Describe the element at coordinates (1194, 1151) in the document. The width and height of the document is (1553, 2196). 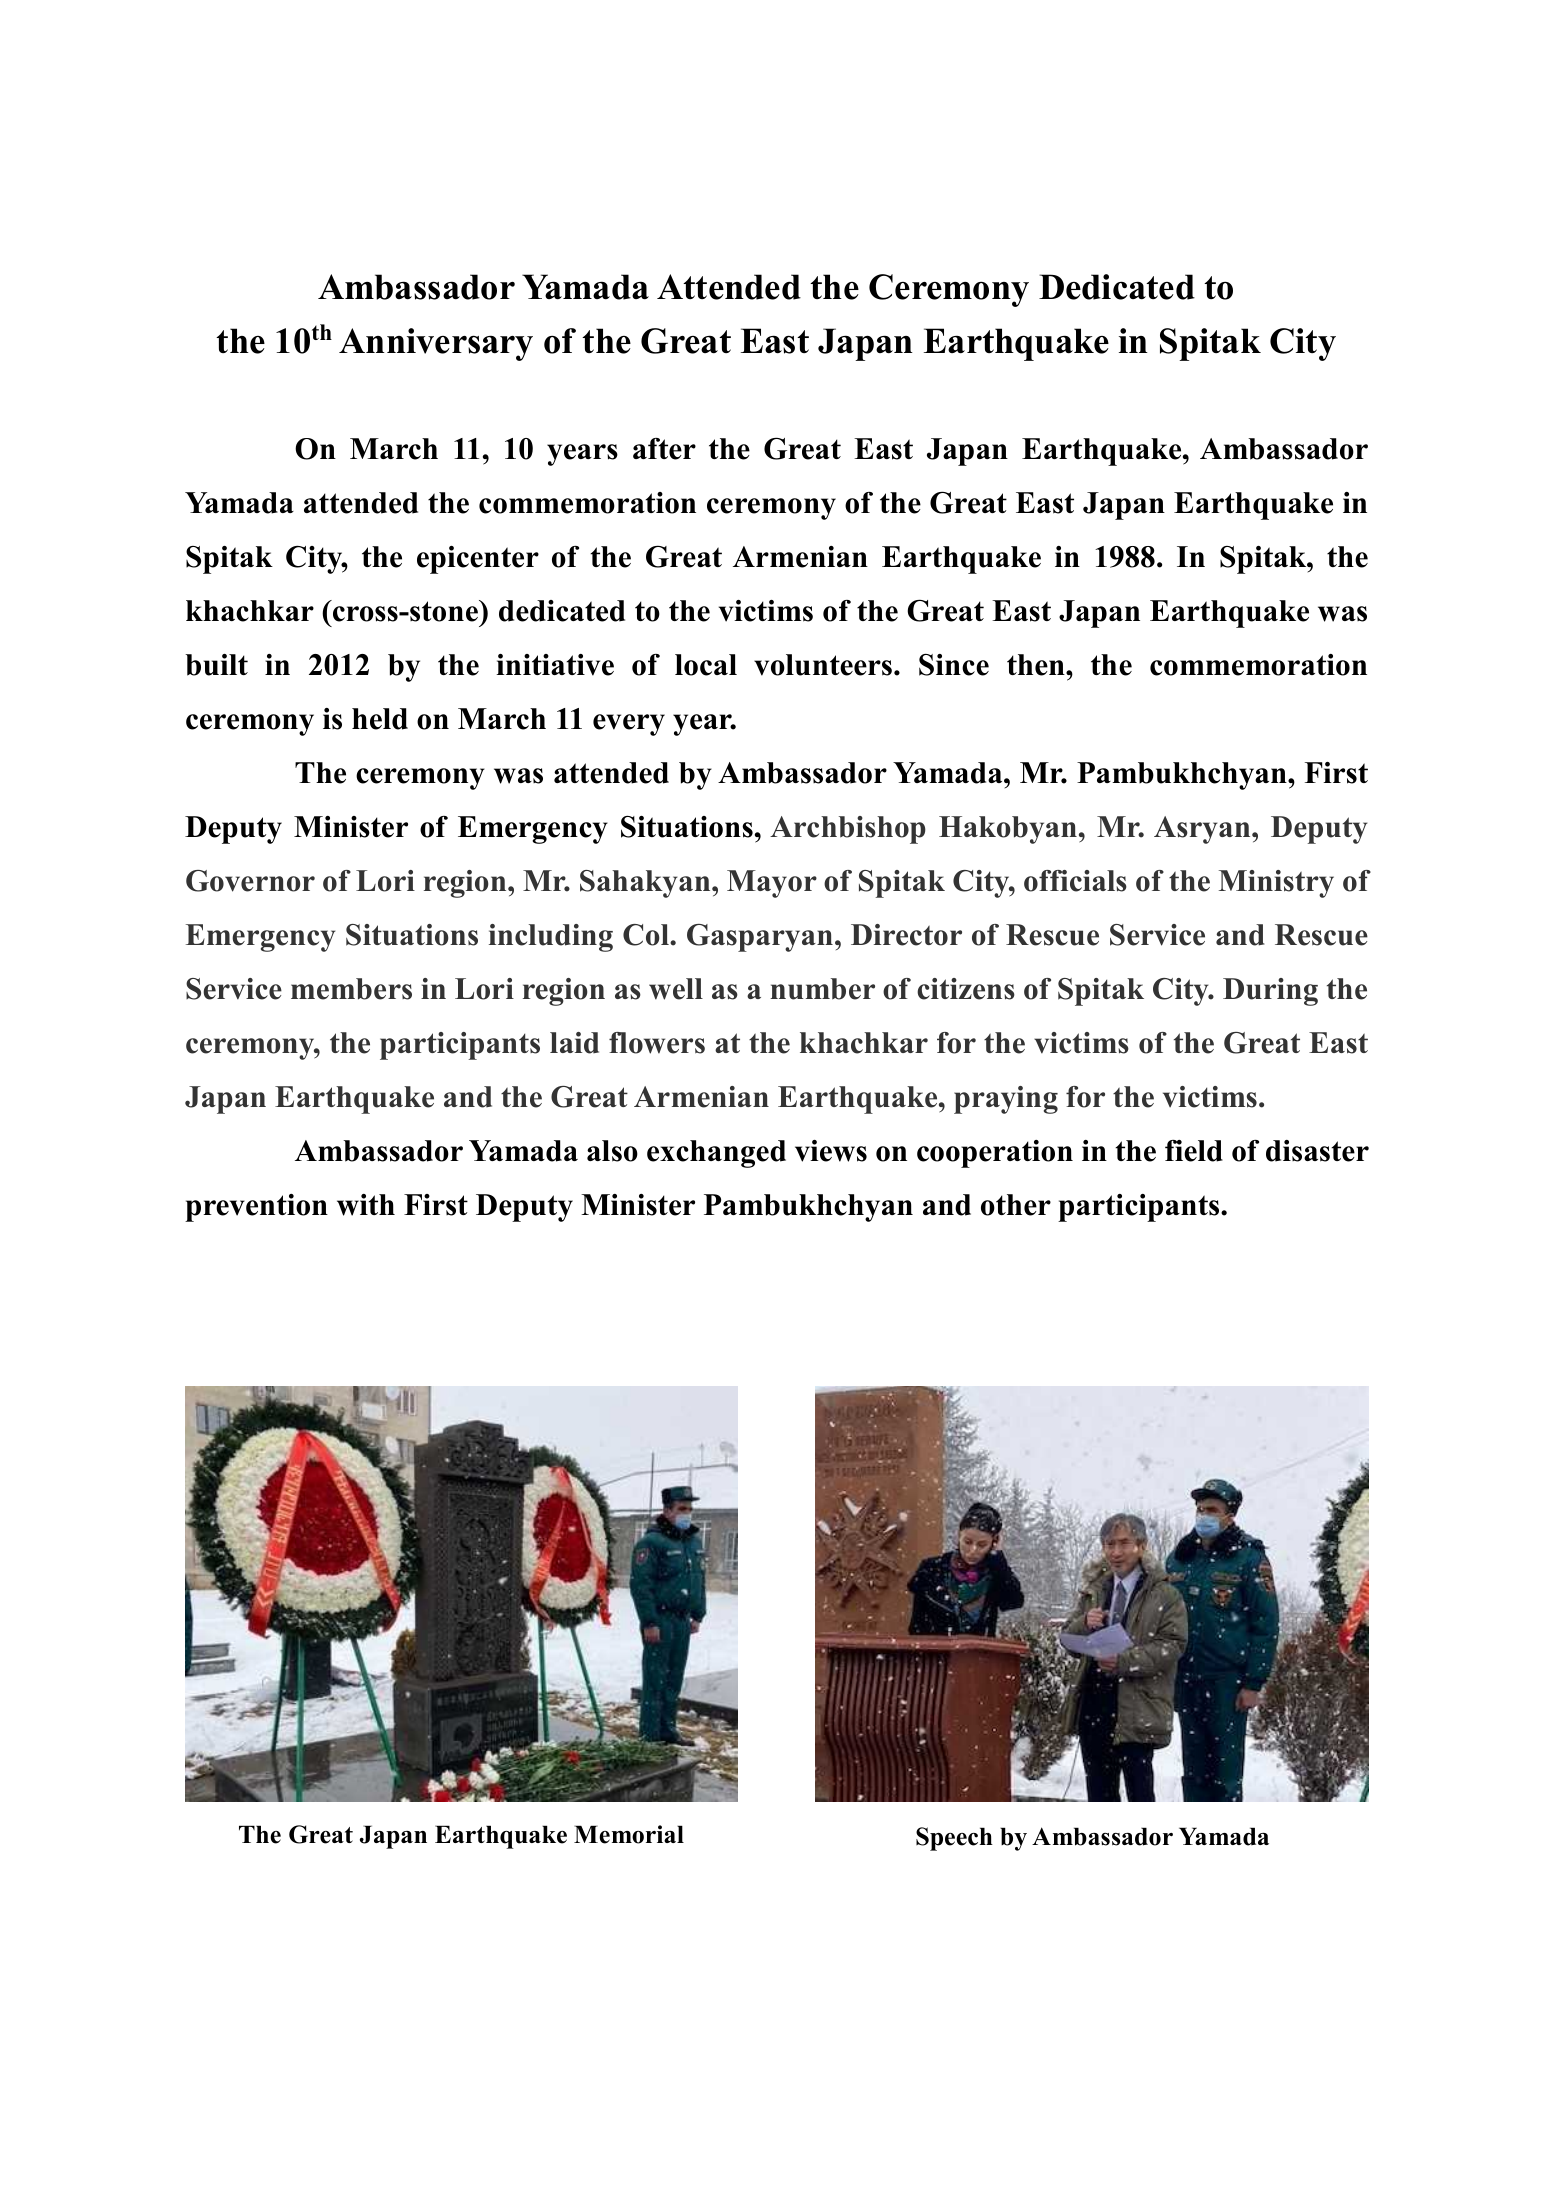
I see `field` at that location.
